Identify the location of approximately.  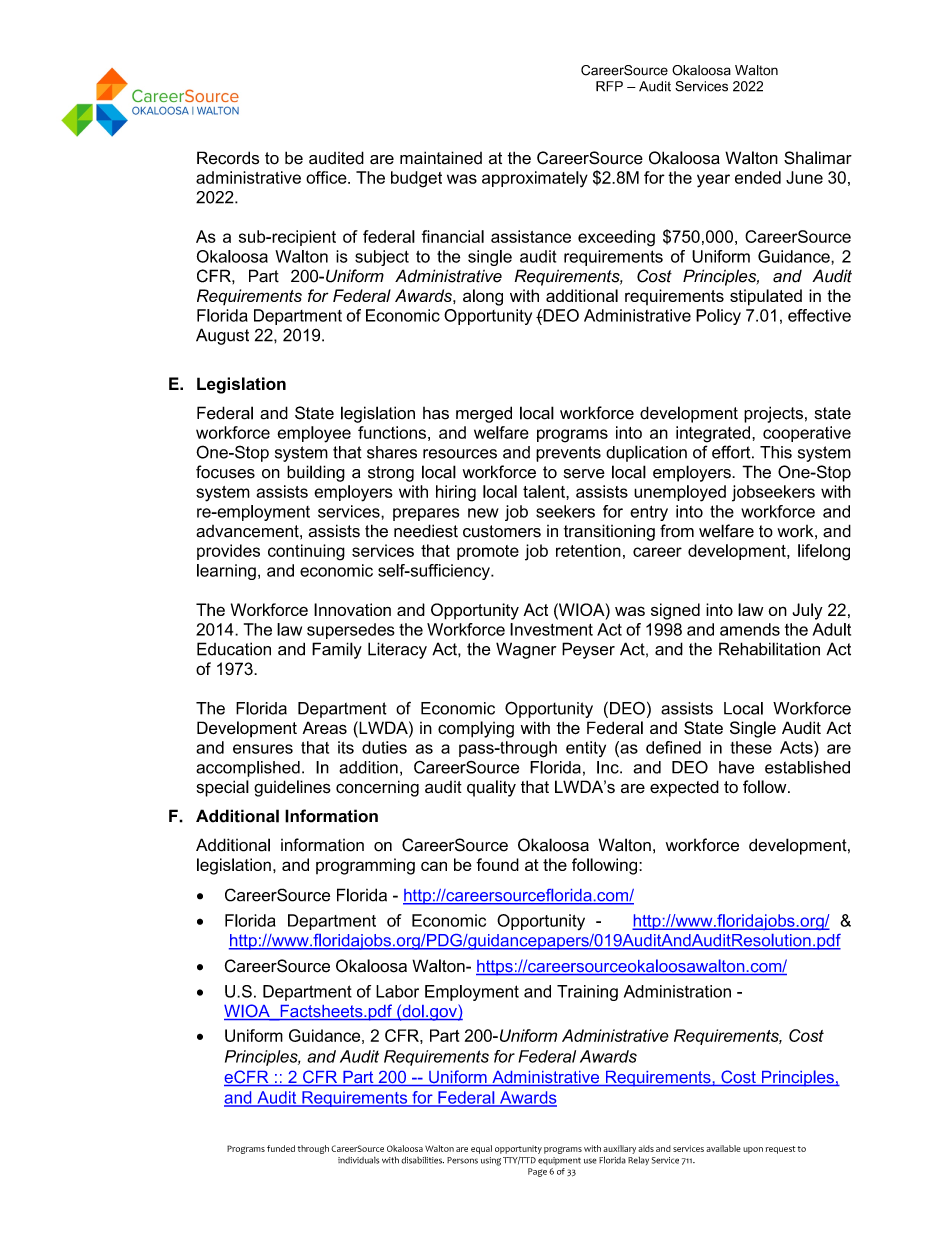
(535, 179).
